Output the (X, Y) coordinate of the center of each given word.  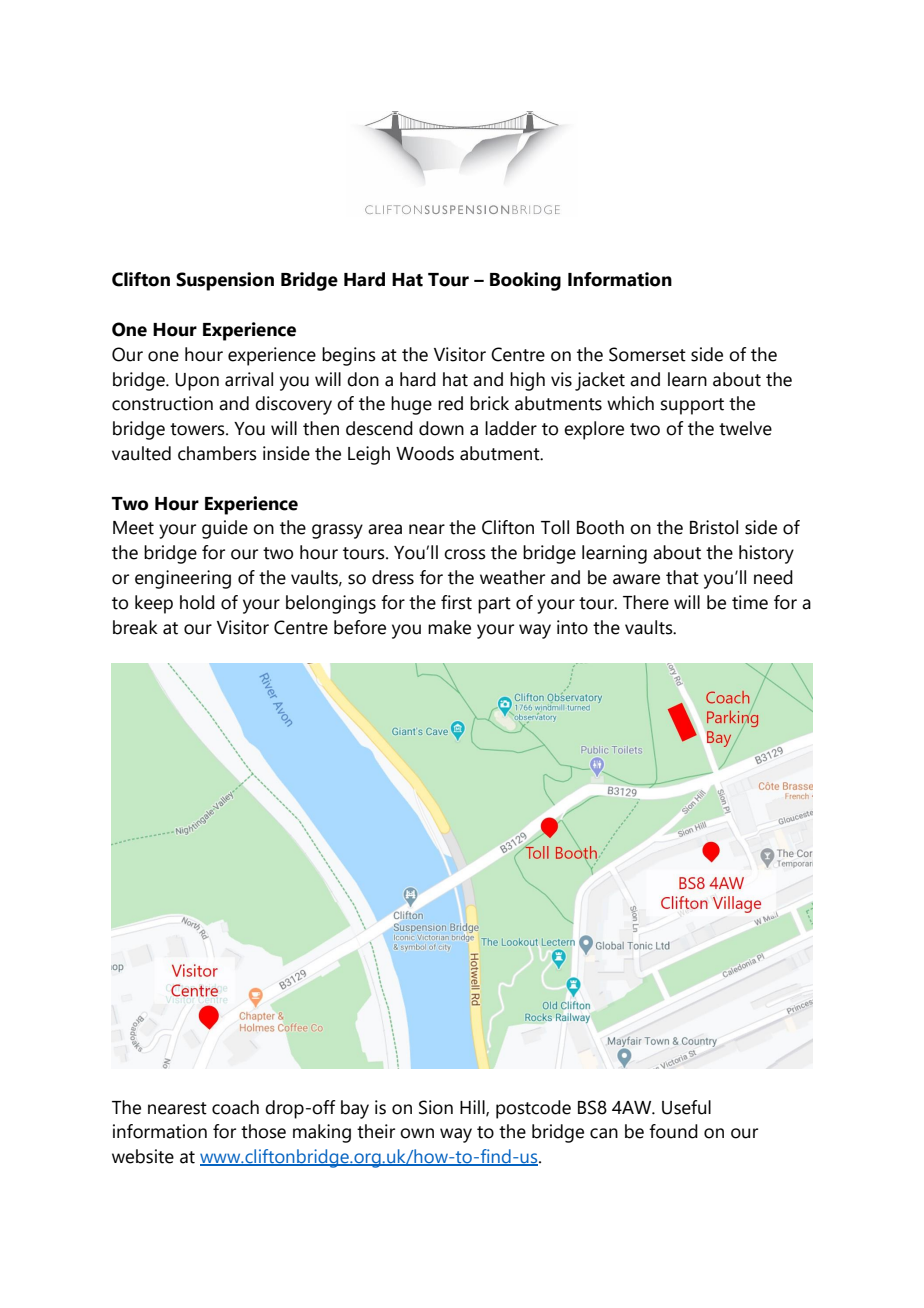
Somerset (647, 354)
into (572, 627)
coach (235, 1107)
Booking (525, 281)
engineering (183, 579)
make (449, 627)
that (682, 577)
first (456, 602)
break (135, 627)
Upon (197, 382)
